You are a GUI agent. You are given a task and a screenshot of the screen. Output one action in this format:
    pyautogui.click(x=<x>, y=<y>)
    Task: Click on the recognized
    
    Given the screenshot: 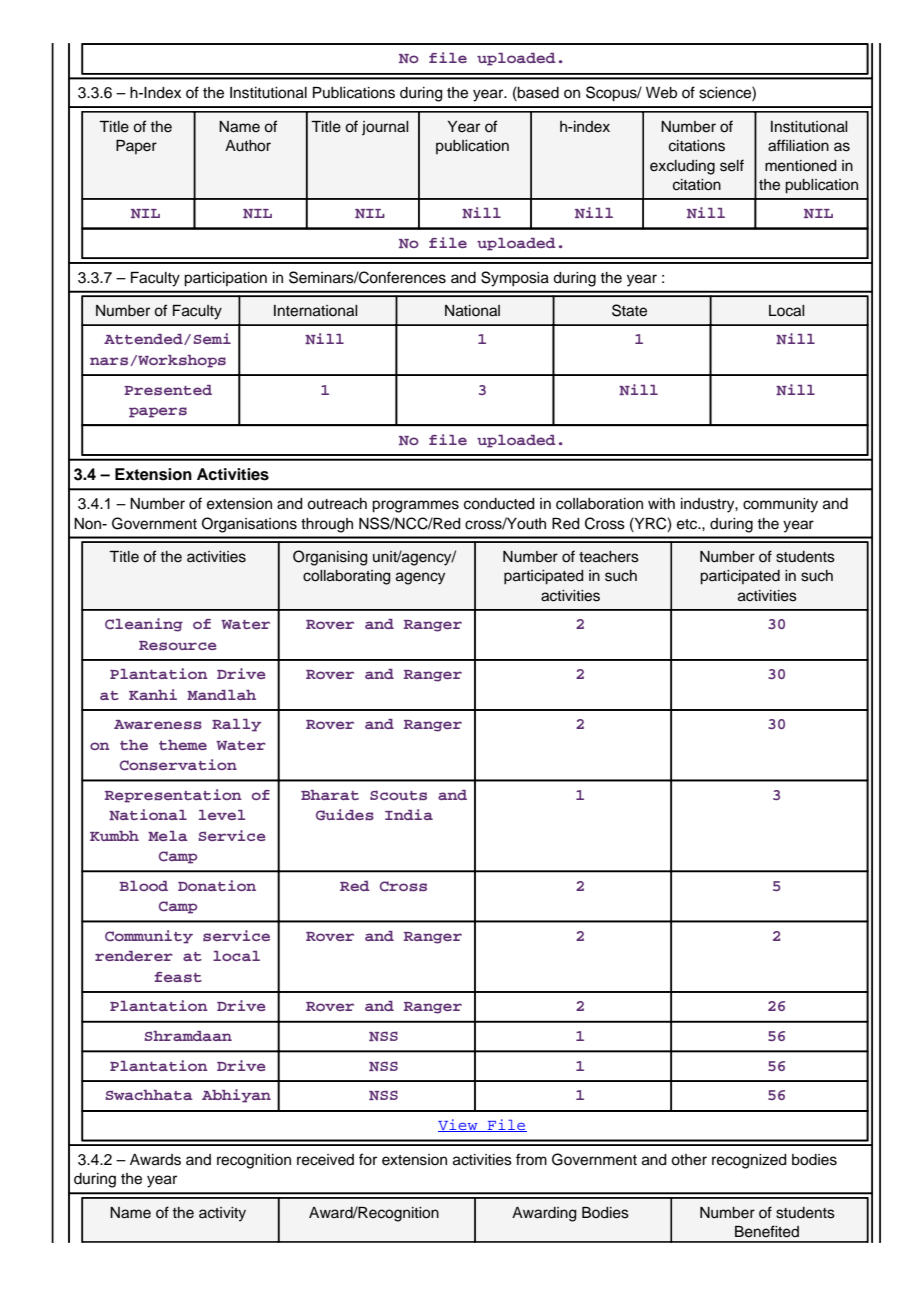 What is the action you would take?
    pyautogui.click(x=749, y=1161)
